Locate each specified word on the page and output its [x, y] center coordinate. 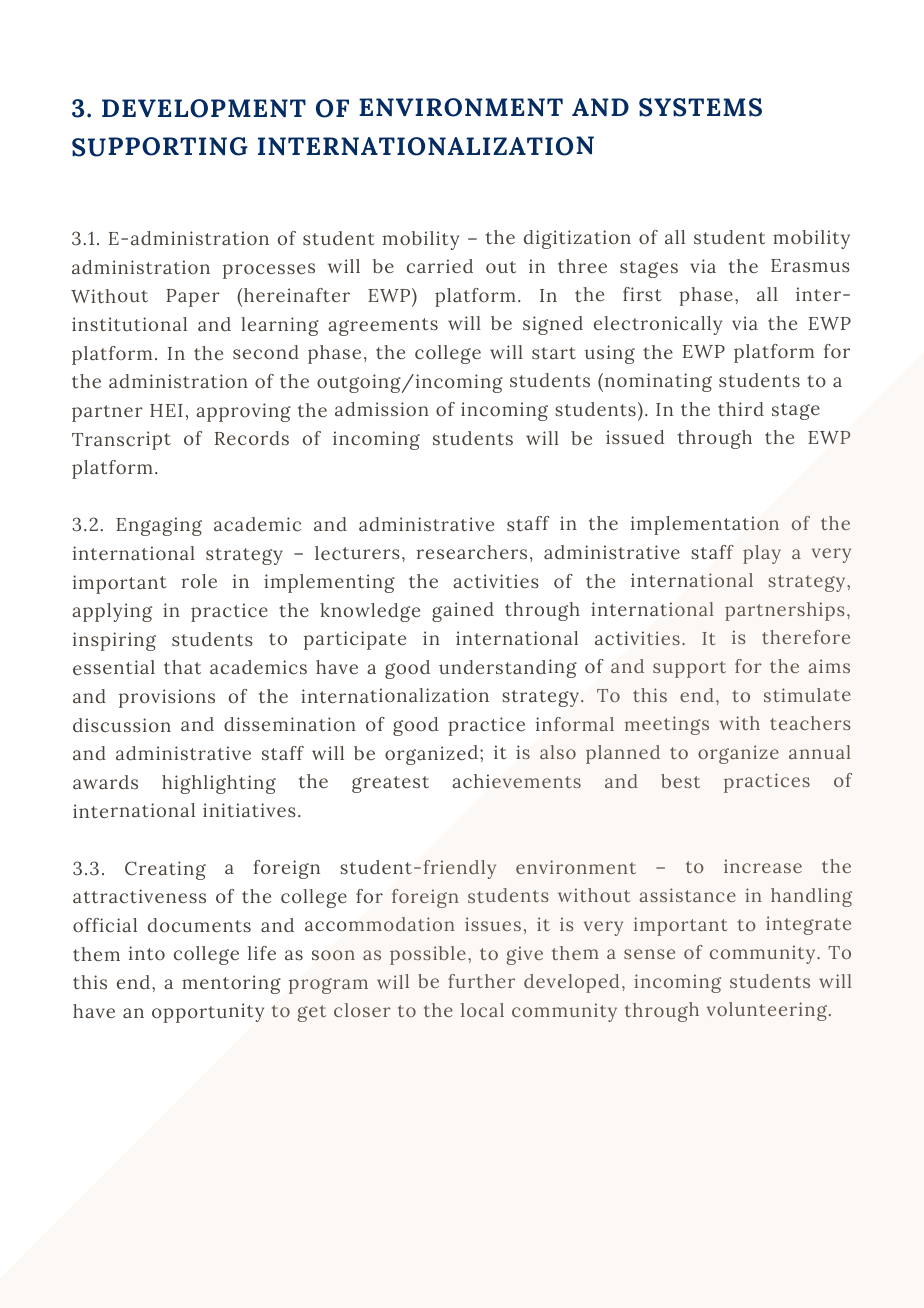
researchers [471, 552]
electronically [658, 325]
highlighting [219, 784]
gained [463, 612]
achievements [517, 781]
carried [440, 266]
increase [763, 866]
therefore [806, 637]
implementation [704, 525]
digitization [577, 239]
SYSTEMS [700, 107]
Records [252, 438]
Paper [193, 298]
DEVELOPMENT [204, 108]
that [182, 667]
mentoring [231, 984]
